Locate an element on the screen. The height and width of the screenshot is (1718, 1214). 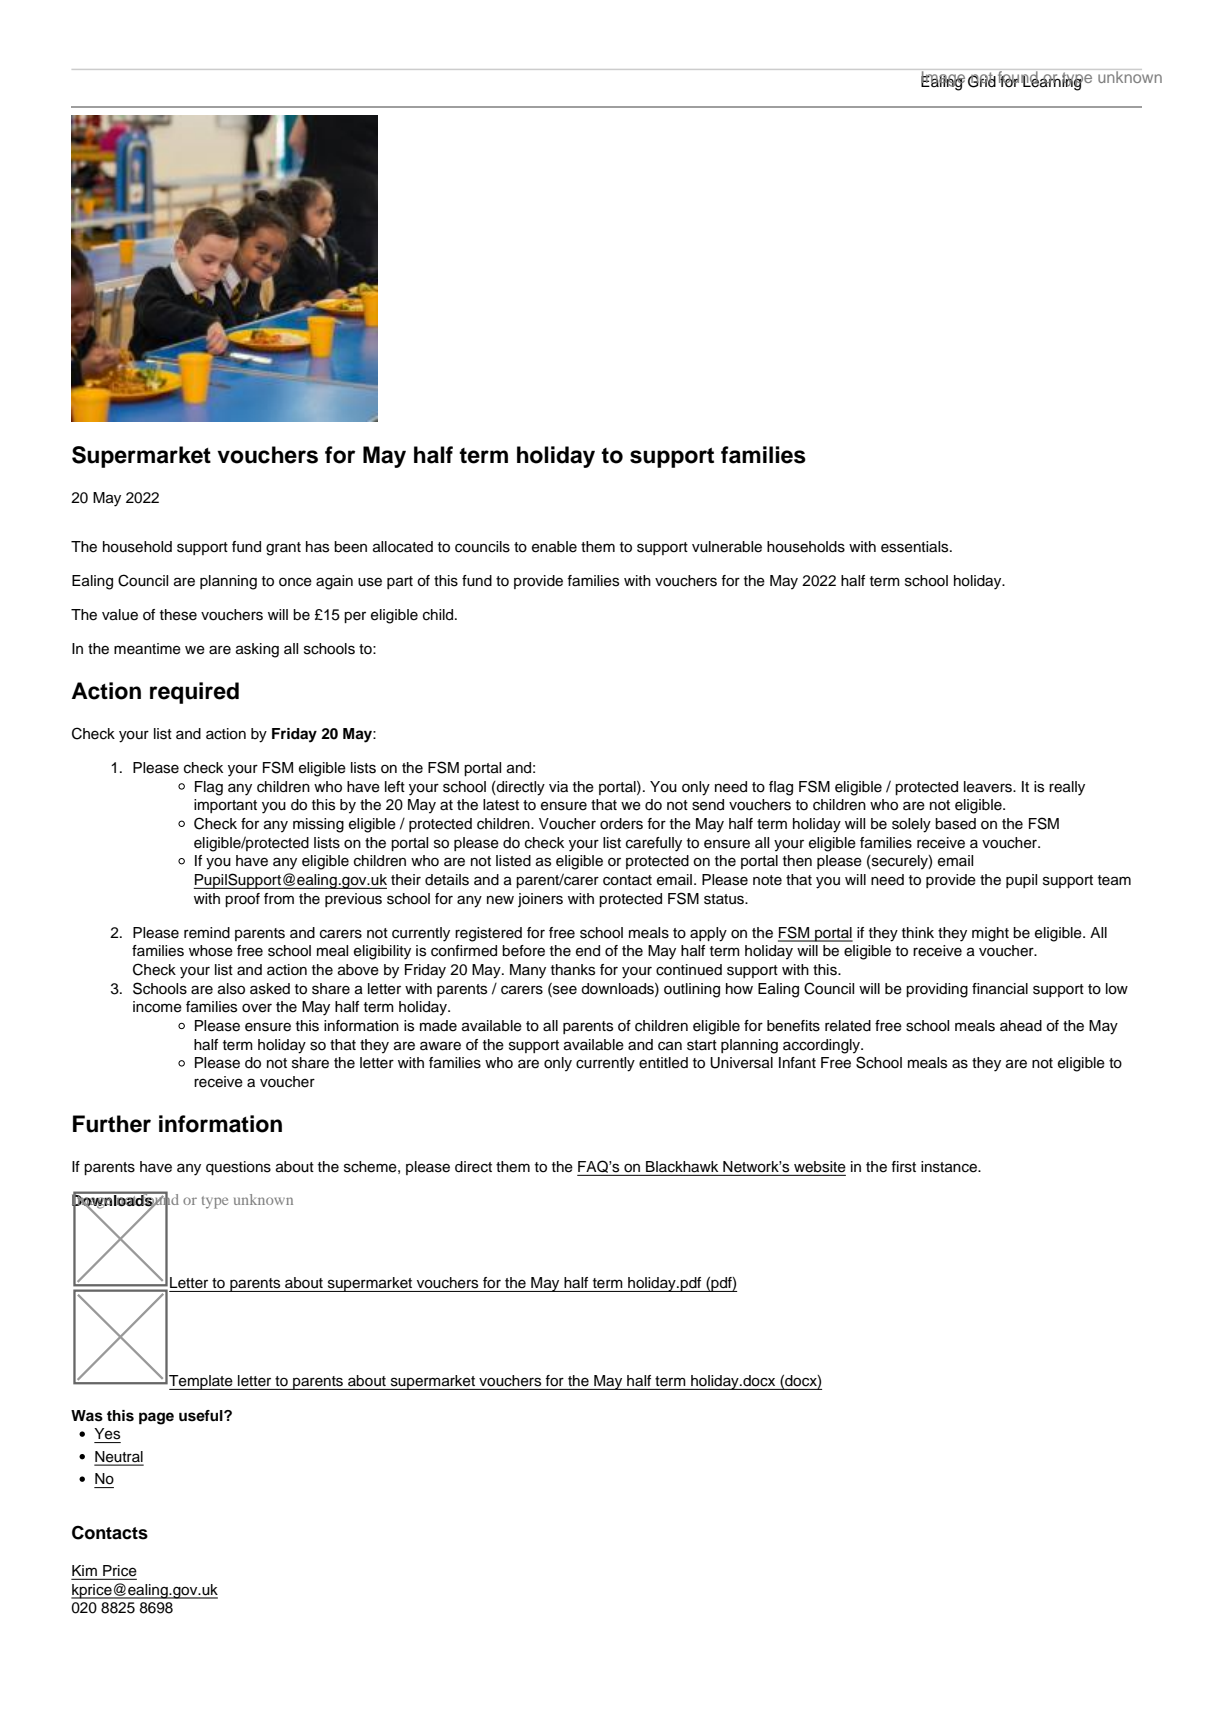
useful is located at coordinates (202, 1416).
